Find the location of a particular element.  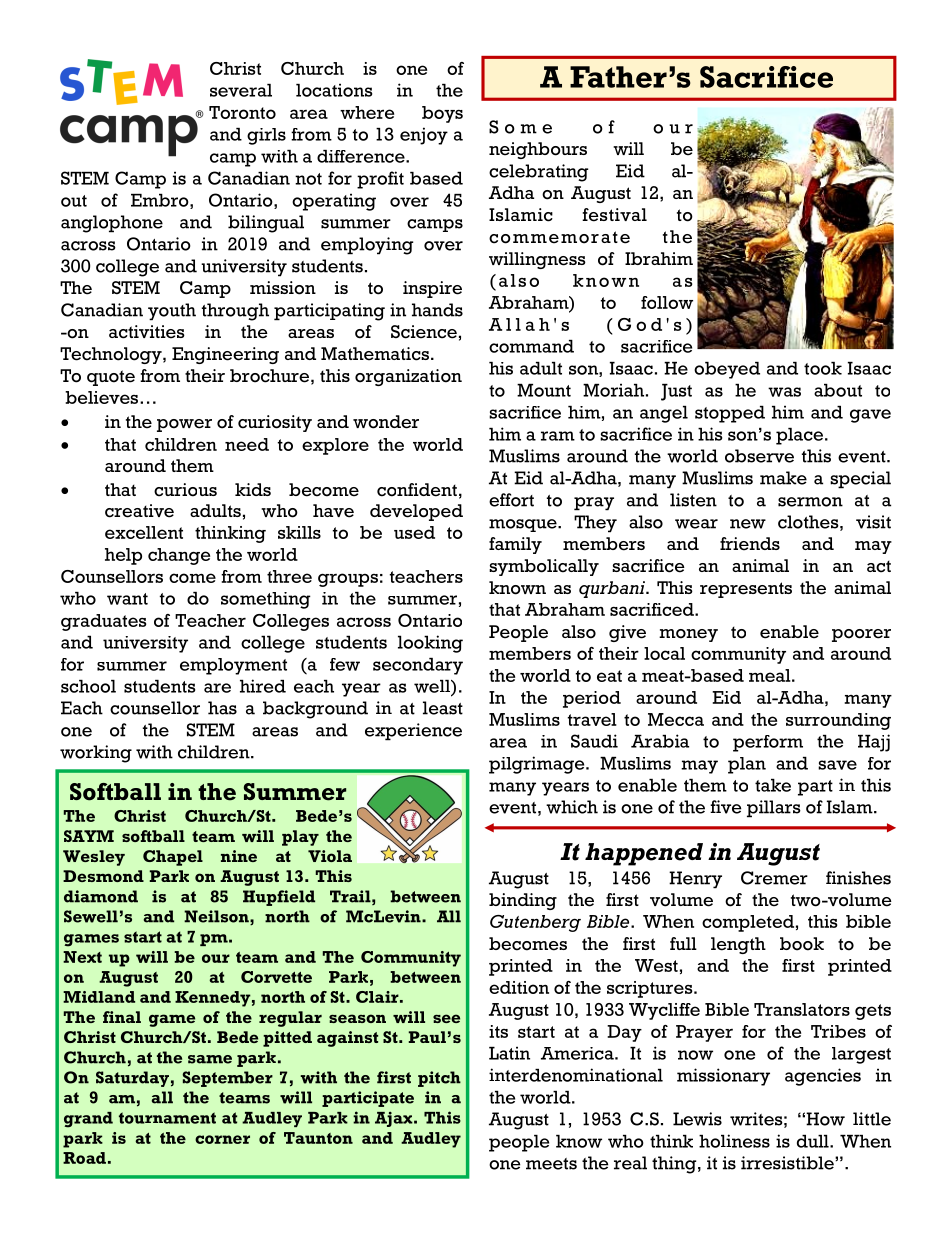

Toronto is located at coordinates (242, 112).
